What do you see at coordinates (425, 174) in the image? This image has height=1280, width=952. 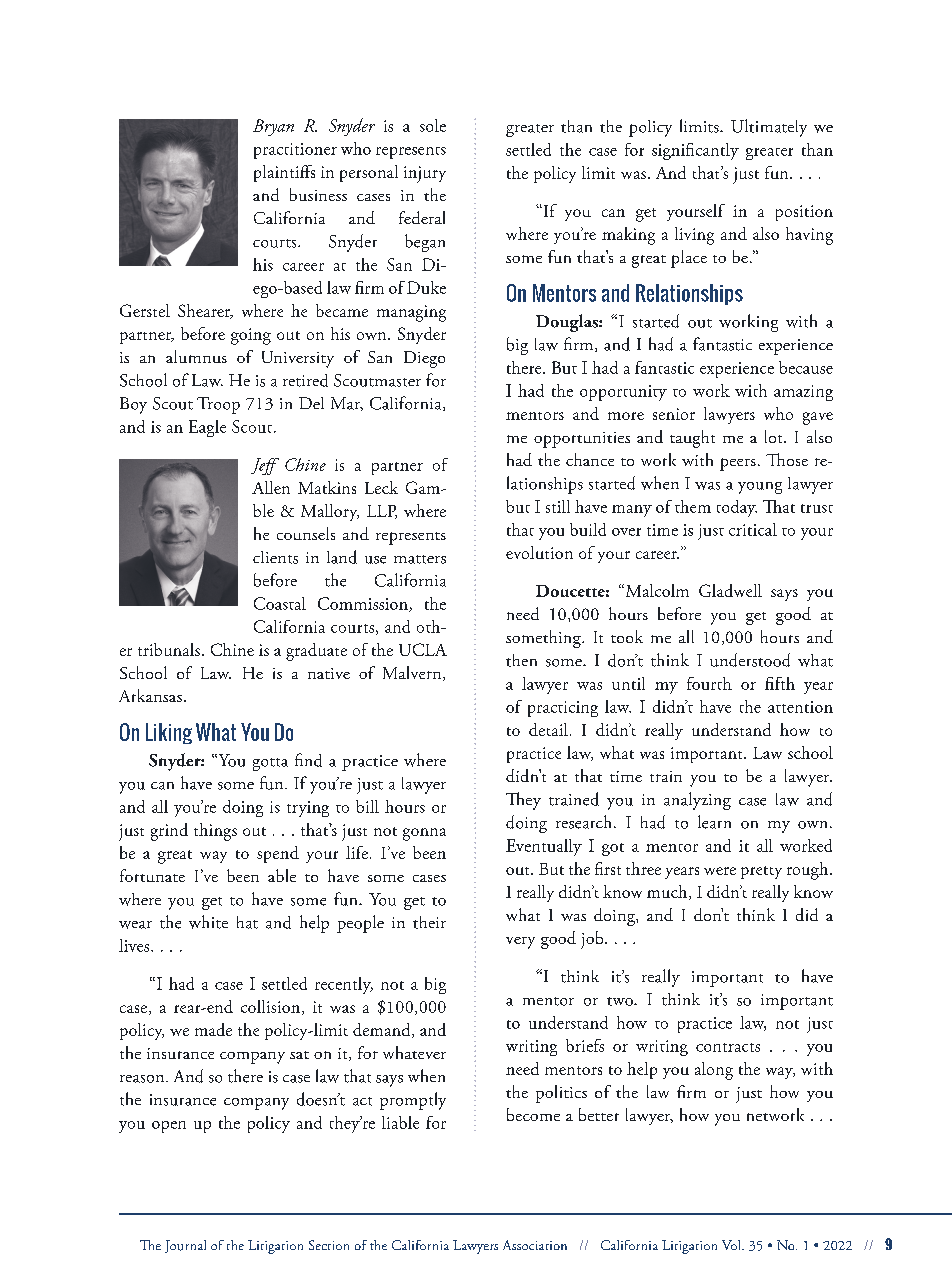 I see `injury` at bounding box center [425, 174].
